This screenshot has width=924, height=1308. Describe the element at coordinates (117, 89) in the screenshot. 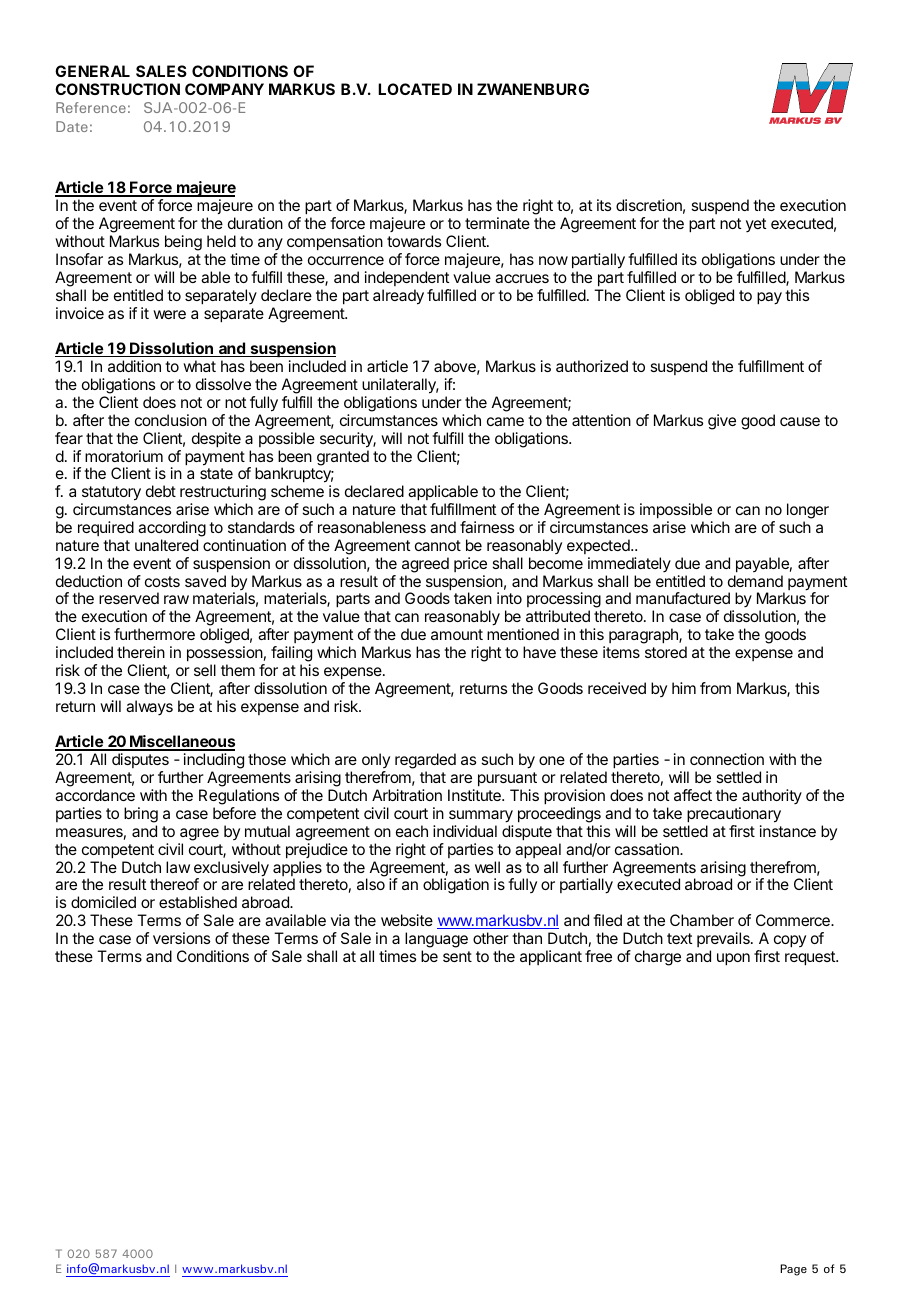

I see `CONSTRUCTION` at that location.
